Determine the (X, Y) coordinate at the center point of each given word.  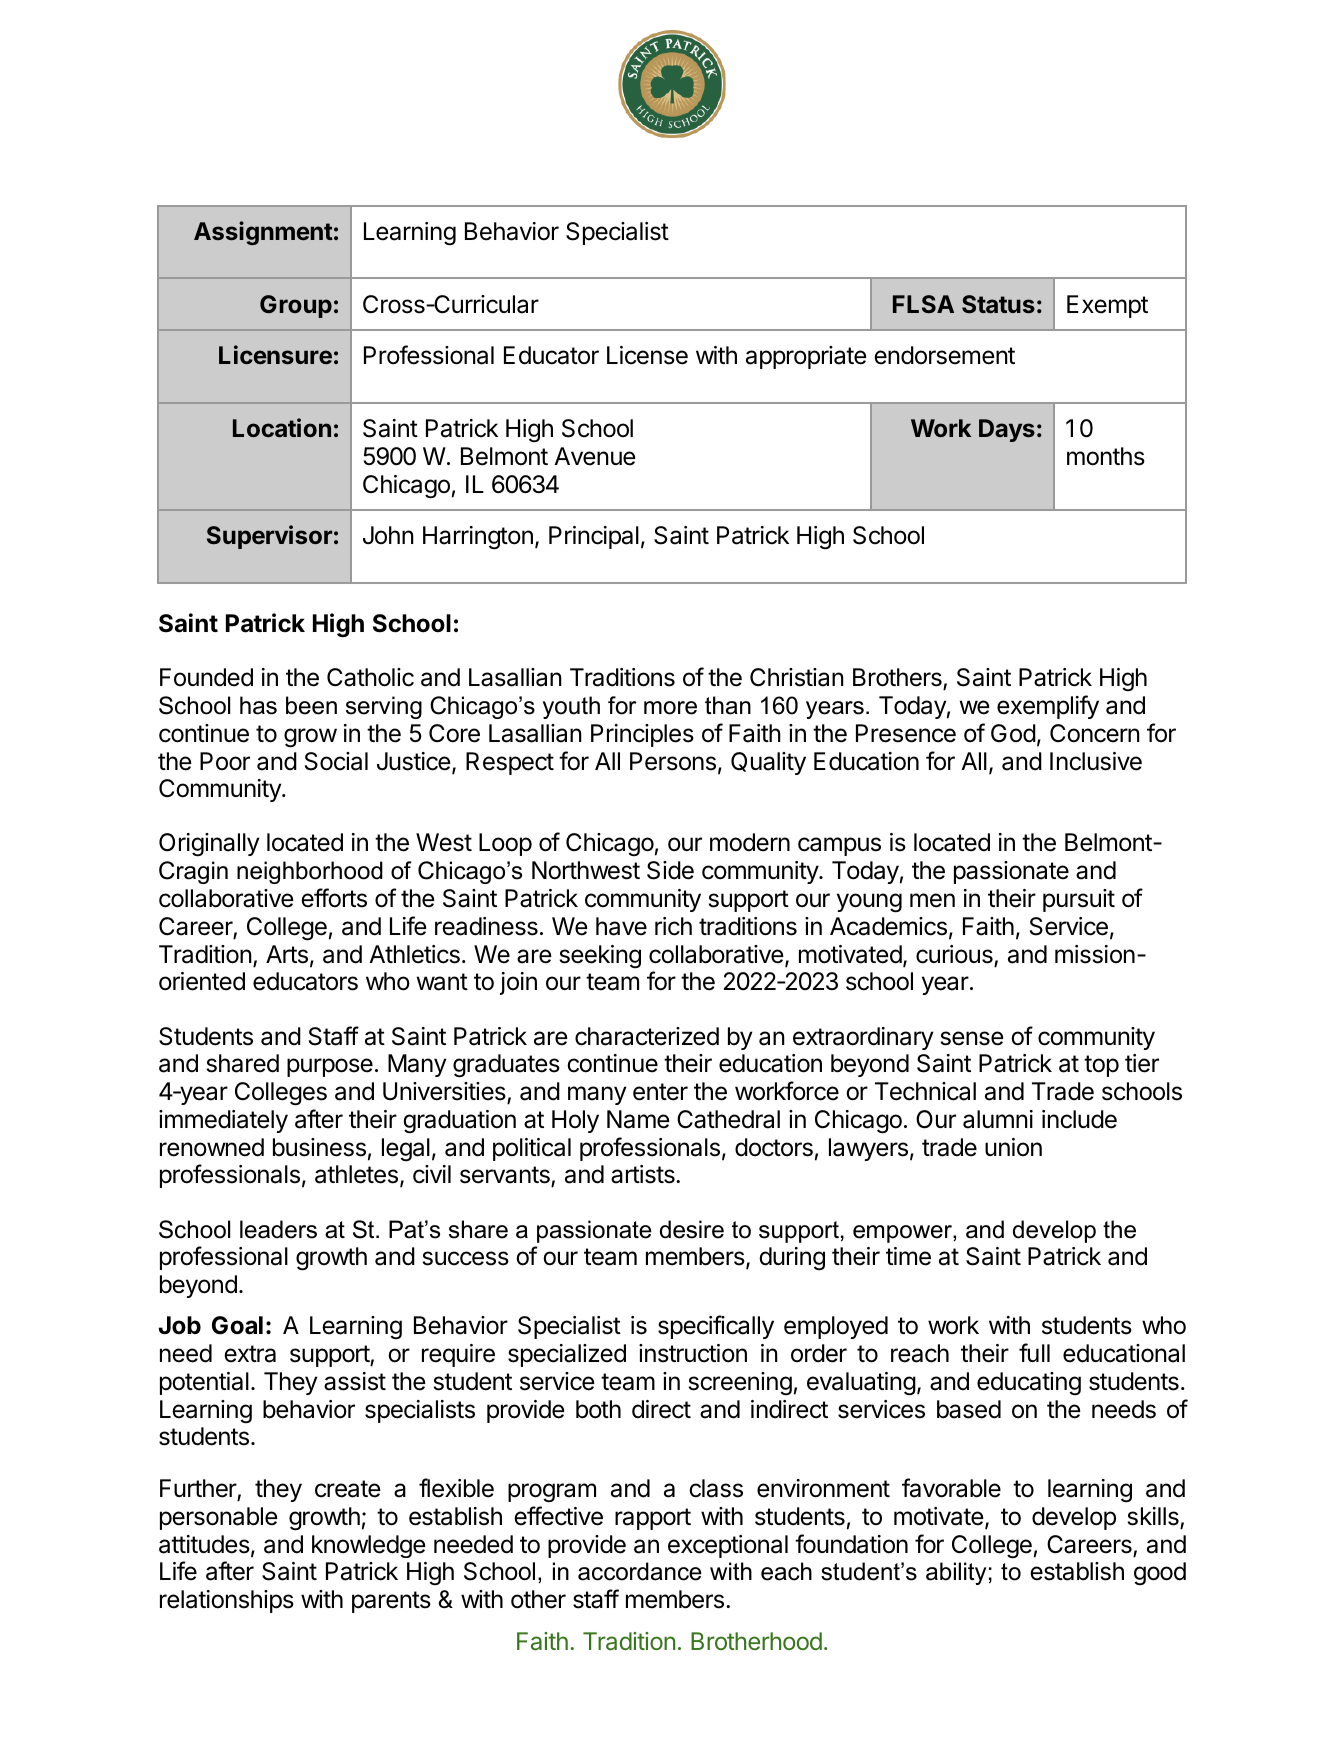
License (647, 355)
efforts (334, 898)
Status (998, 304)
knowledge (369, 1546)
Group (296, 306)
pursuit (1079, 900)
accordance (640, 1571)
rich (673, 926)
